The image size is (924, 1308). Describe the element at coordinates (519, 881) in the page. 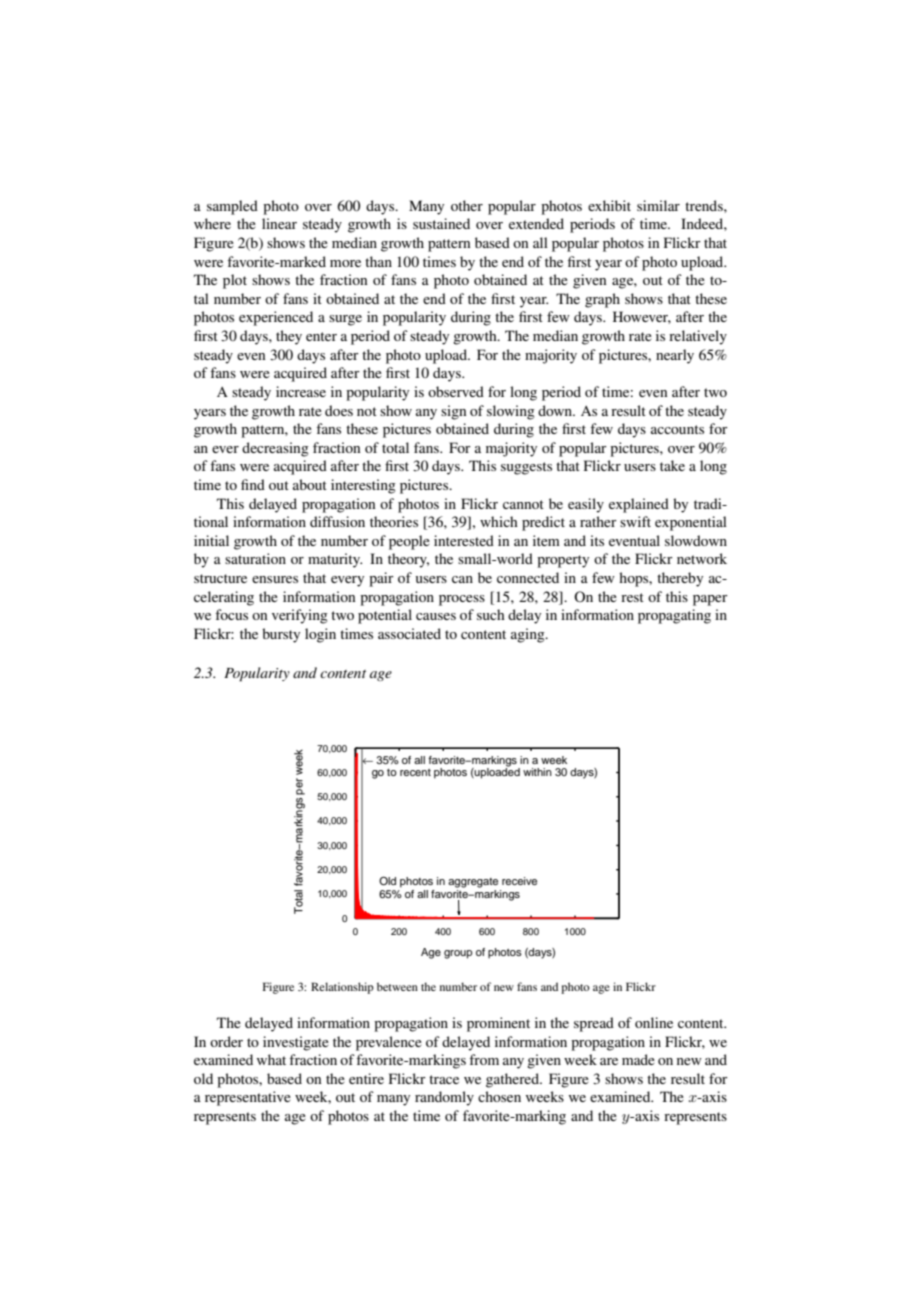

I see `receive` at that location.
